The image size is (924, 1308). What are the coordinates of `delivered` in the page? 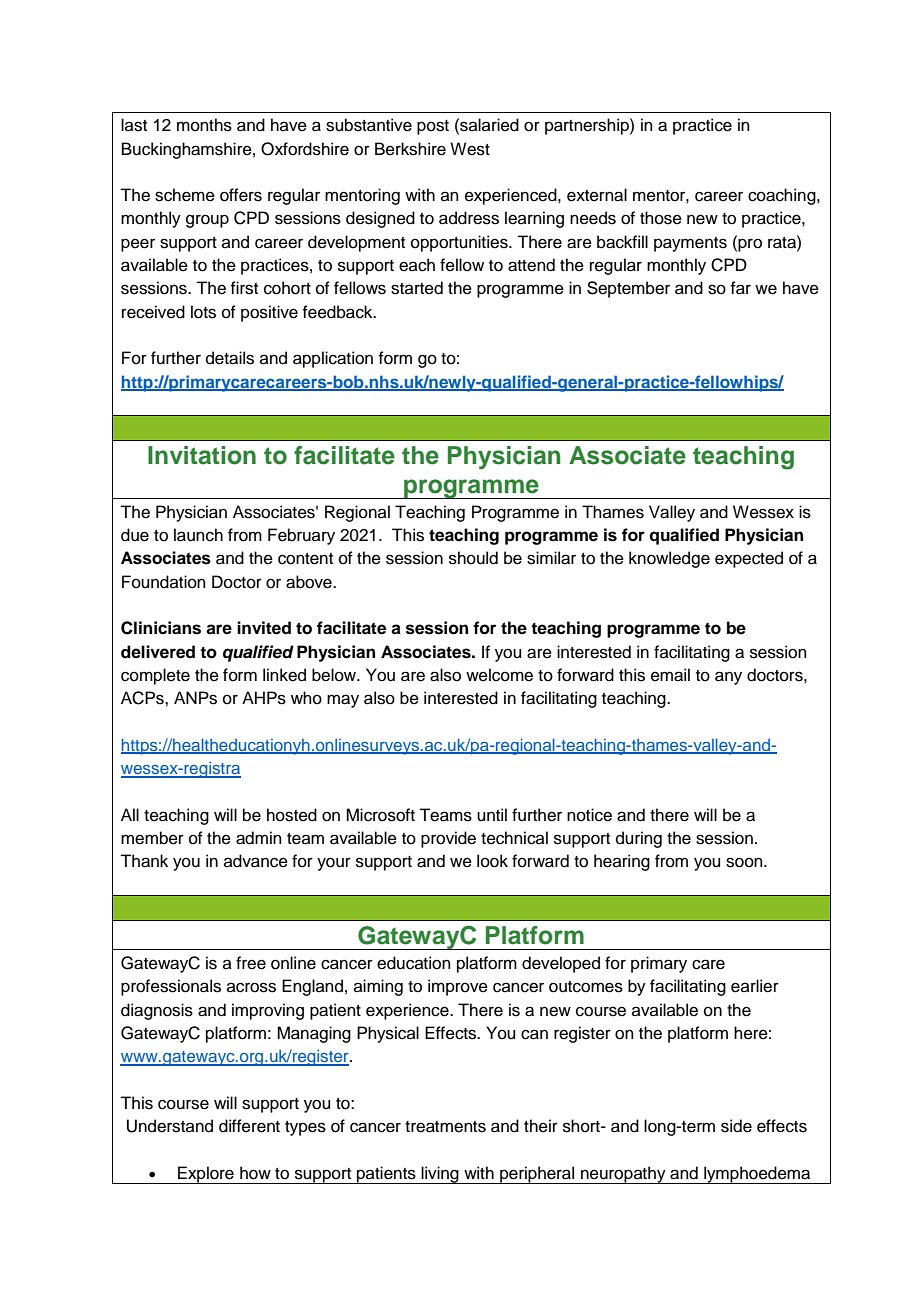 It's located at (158, 652).
